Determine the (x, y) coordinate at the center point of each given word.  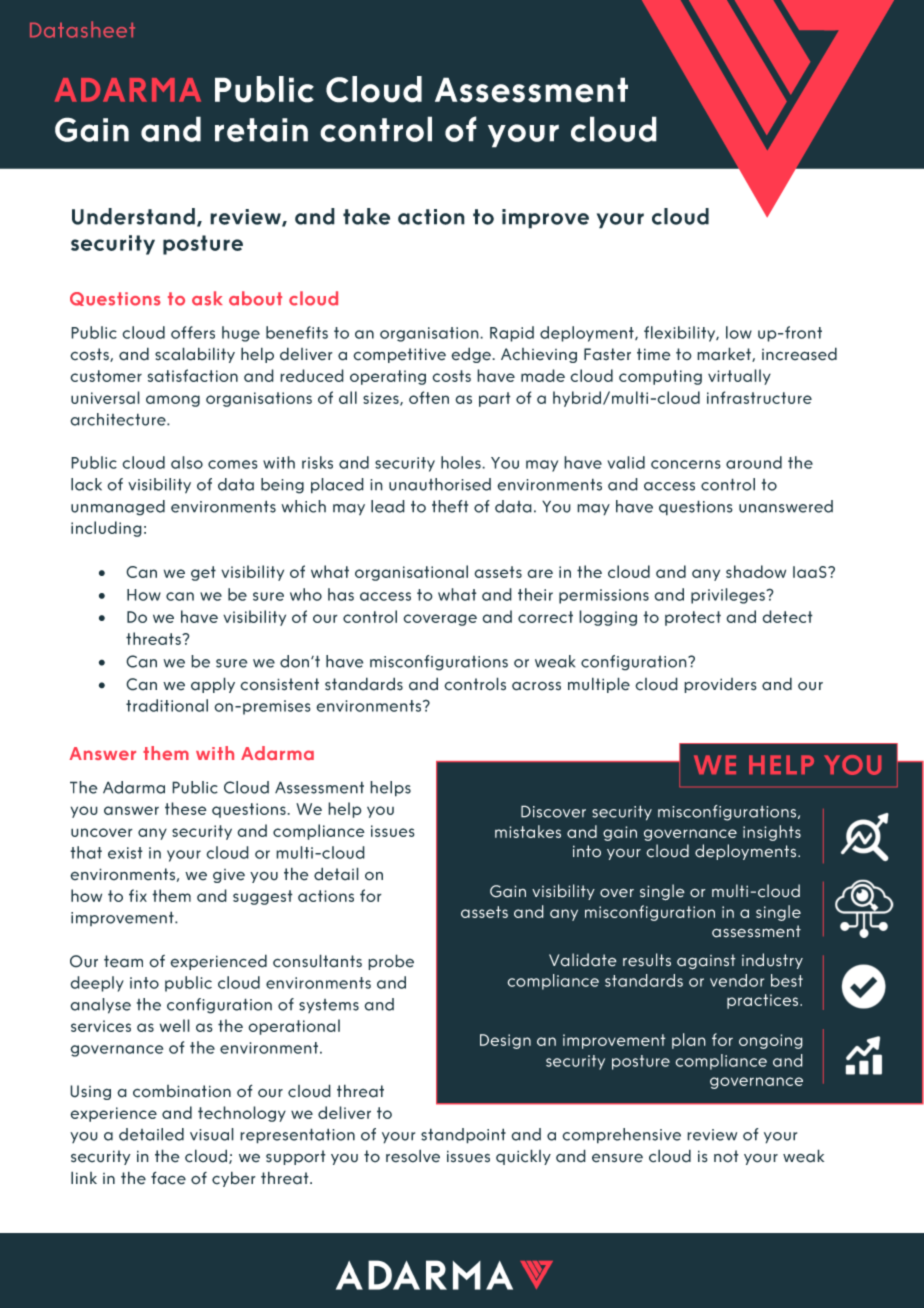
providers (720, 685)
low (739, 332)
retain (261, 130)
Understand (133, 216)
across (536, 686)
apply (213, 685)
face (168, 1178)
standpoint (463, 1136)
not (726, 1156)
